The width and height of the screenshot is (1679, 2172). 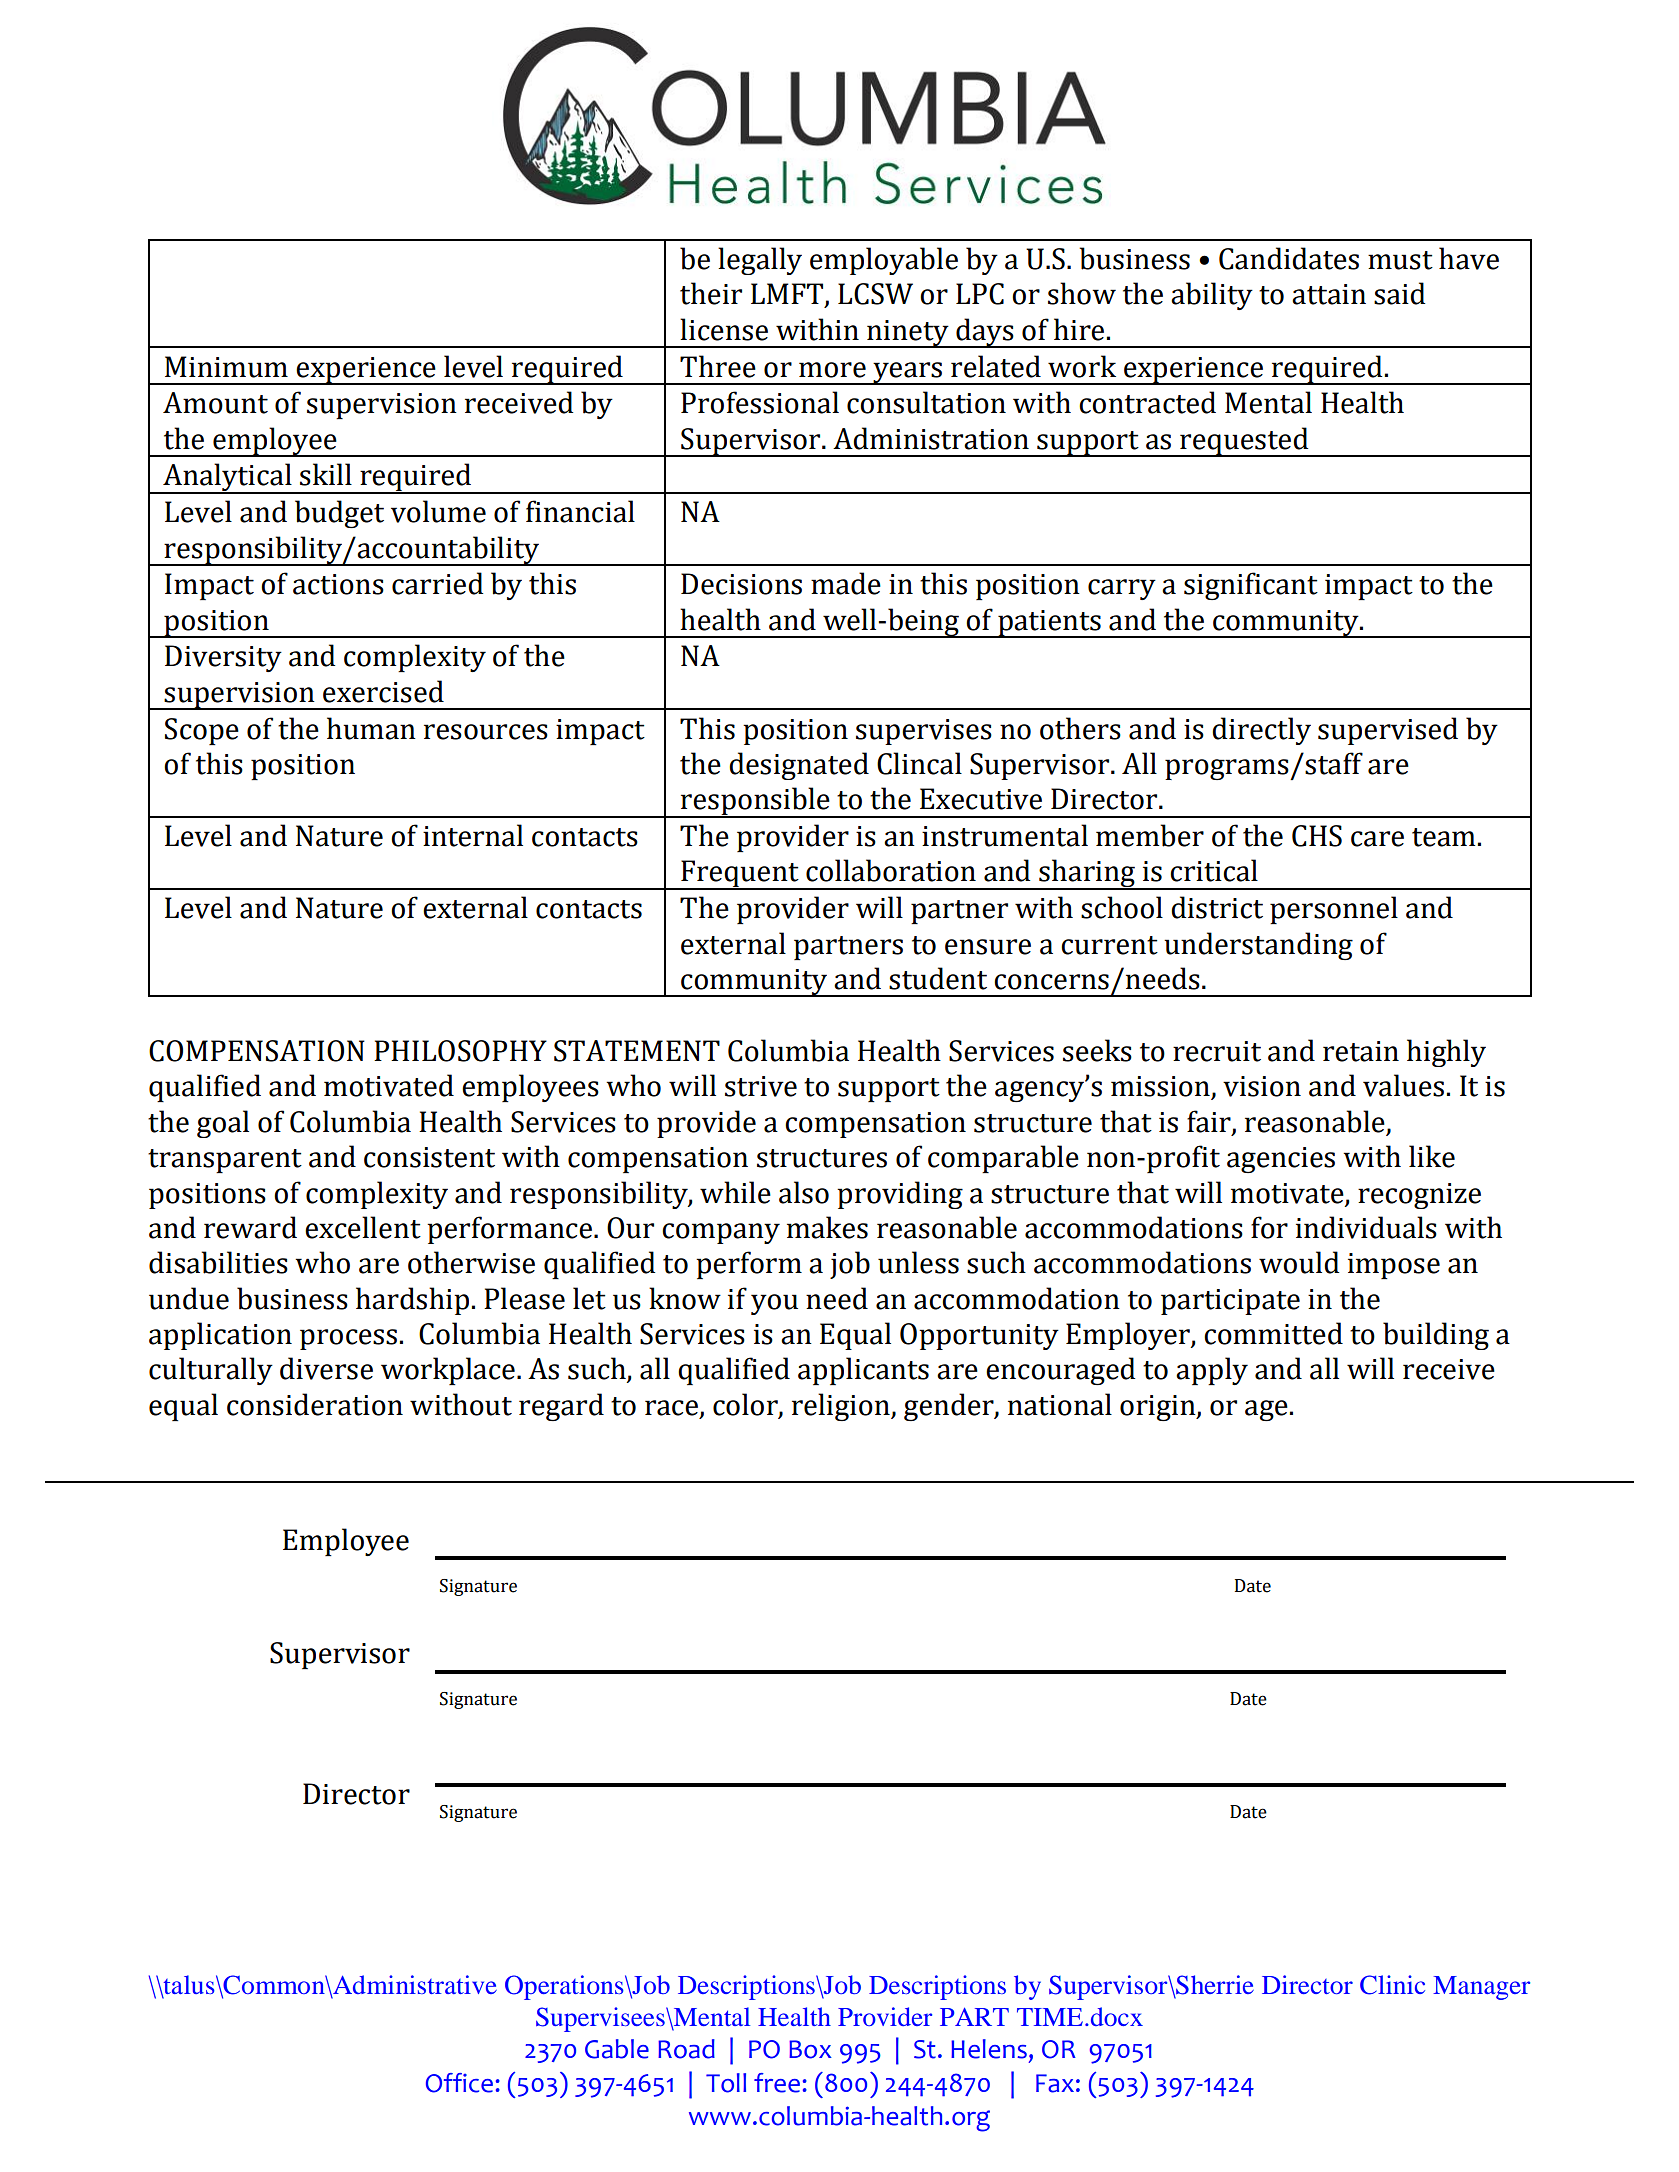 What do you see at coordinates (810, 2049) in the screenshot?
I see `Box` at bounding box center [810, 2049].
